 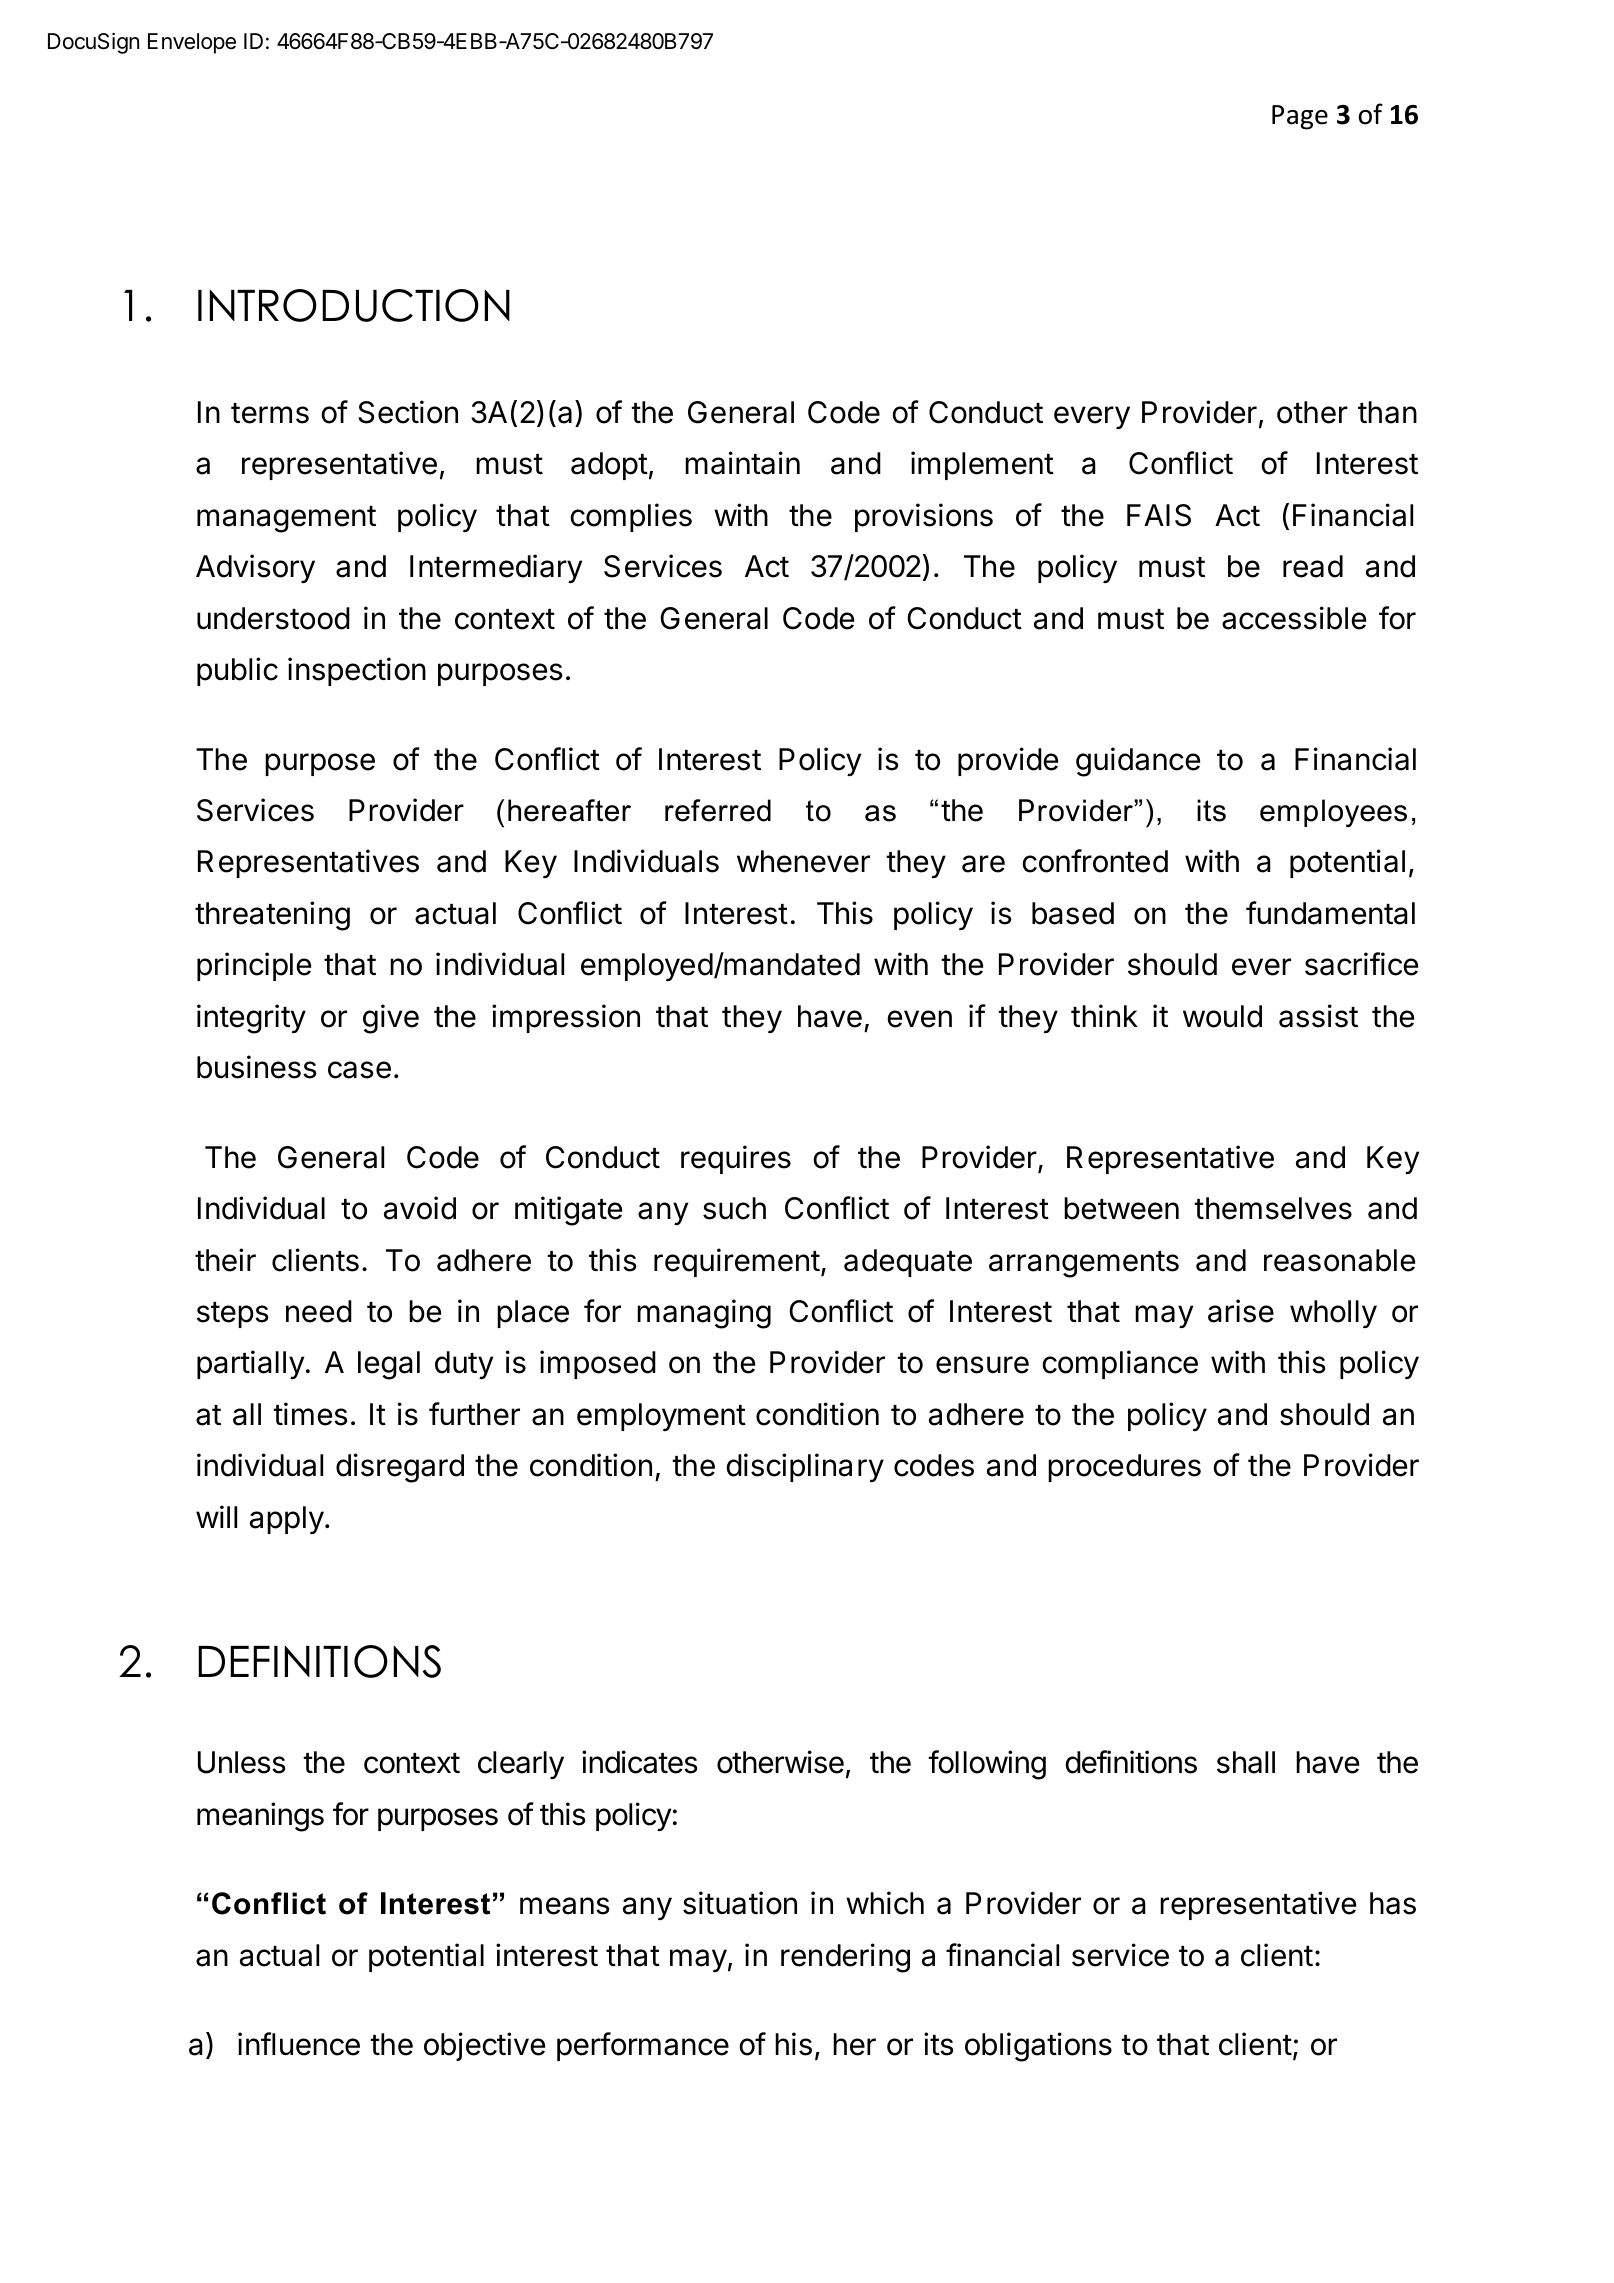 I want to click on accessible, so click(x=1294, y=618).
